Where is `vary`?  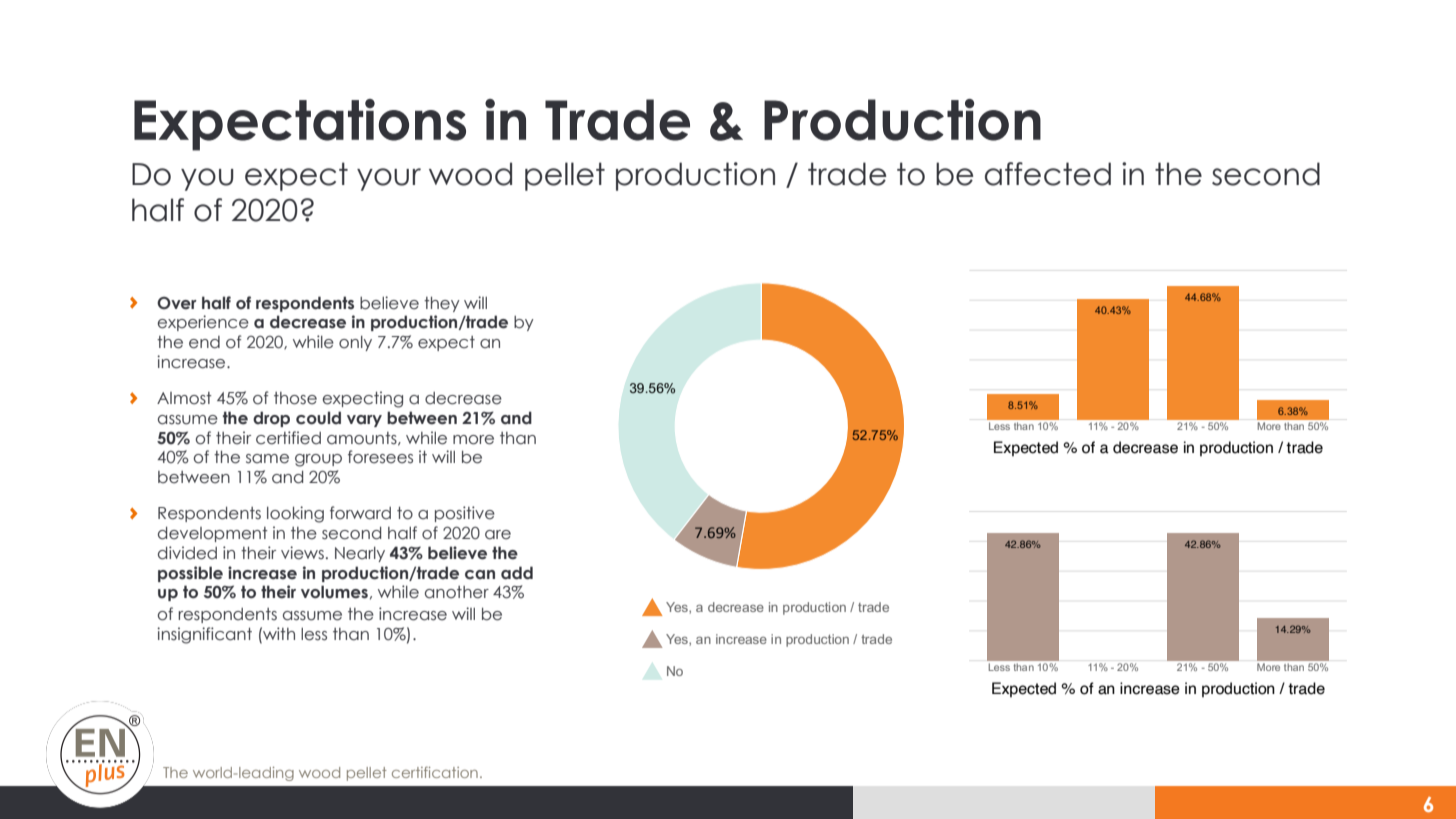 vary is located at coordinates (364, 421).
